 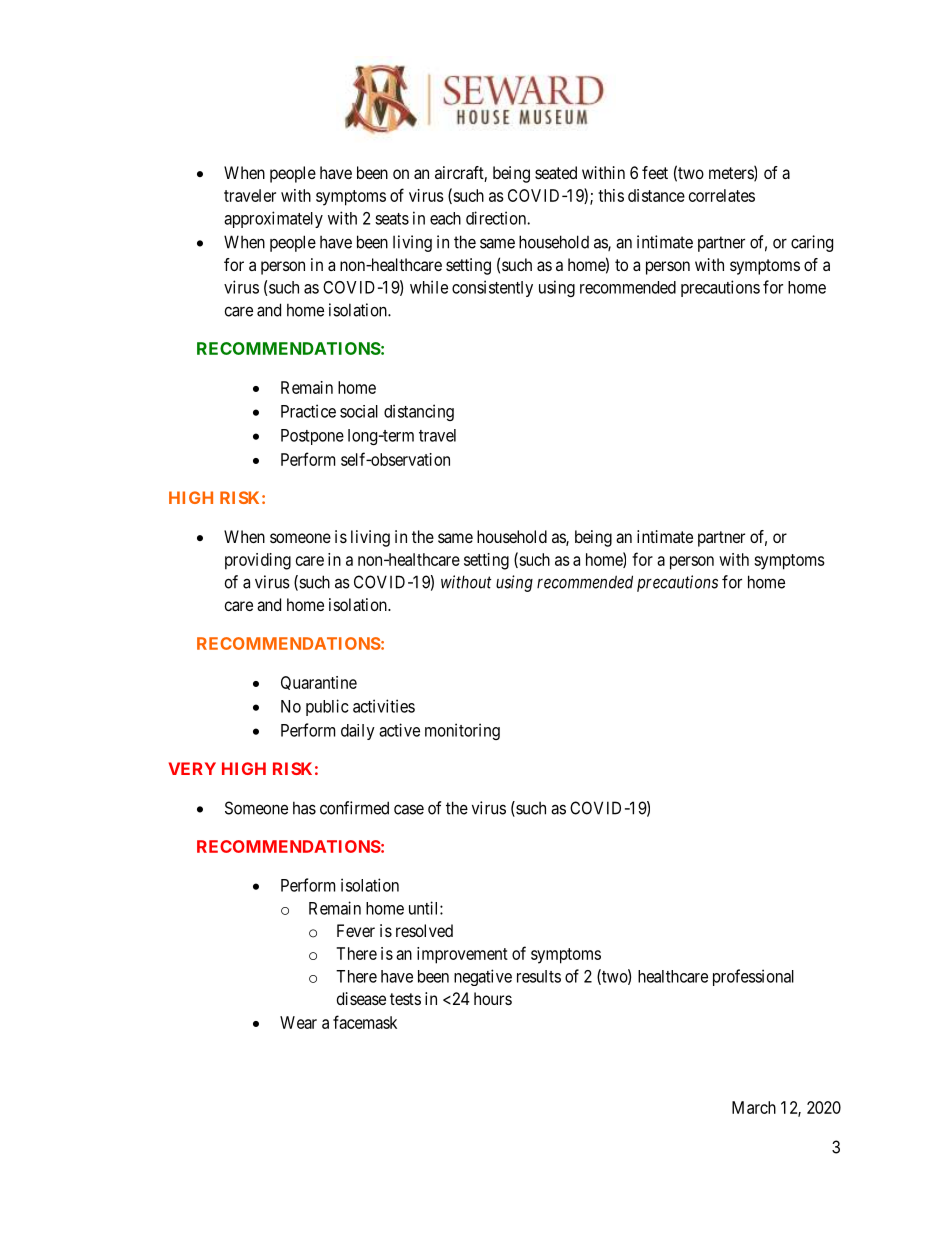 What do you see at coordinates (304, 808) in the screenshot?
I see `has` at bounding box center [304, 808].
